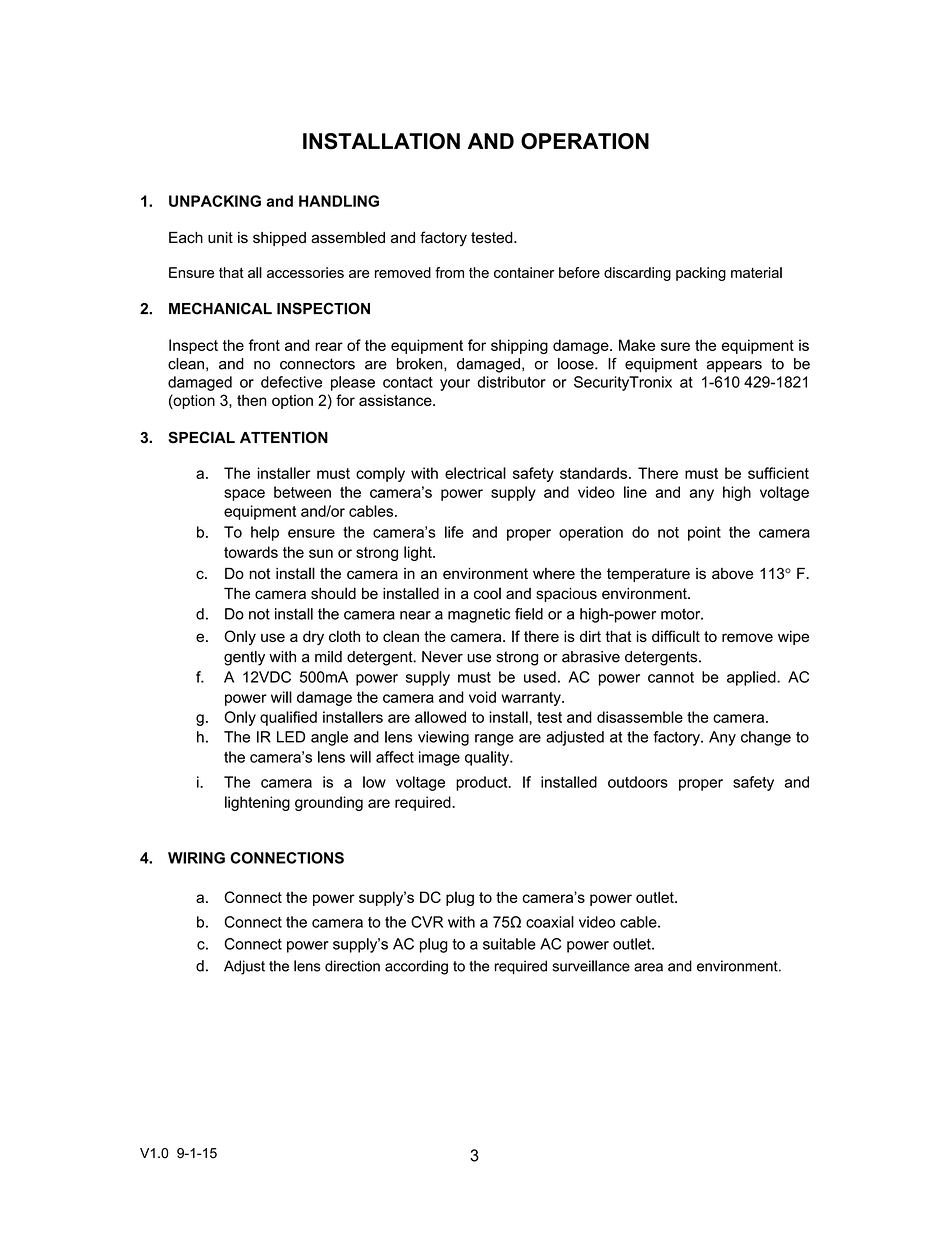 This screenshot has width=952, height=1233. I want to click on appears, so click(734, 367).
